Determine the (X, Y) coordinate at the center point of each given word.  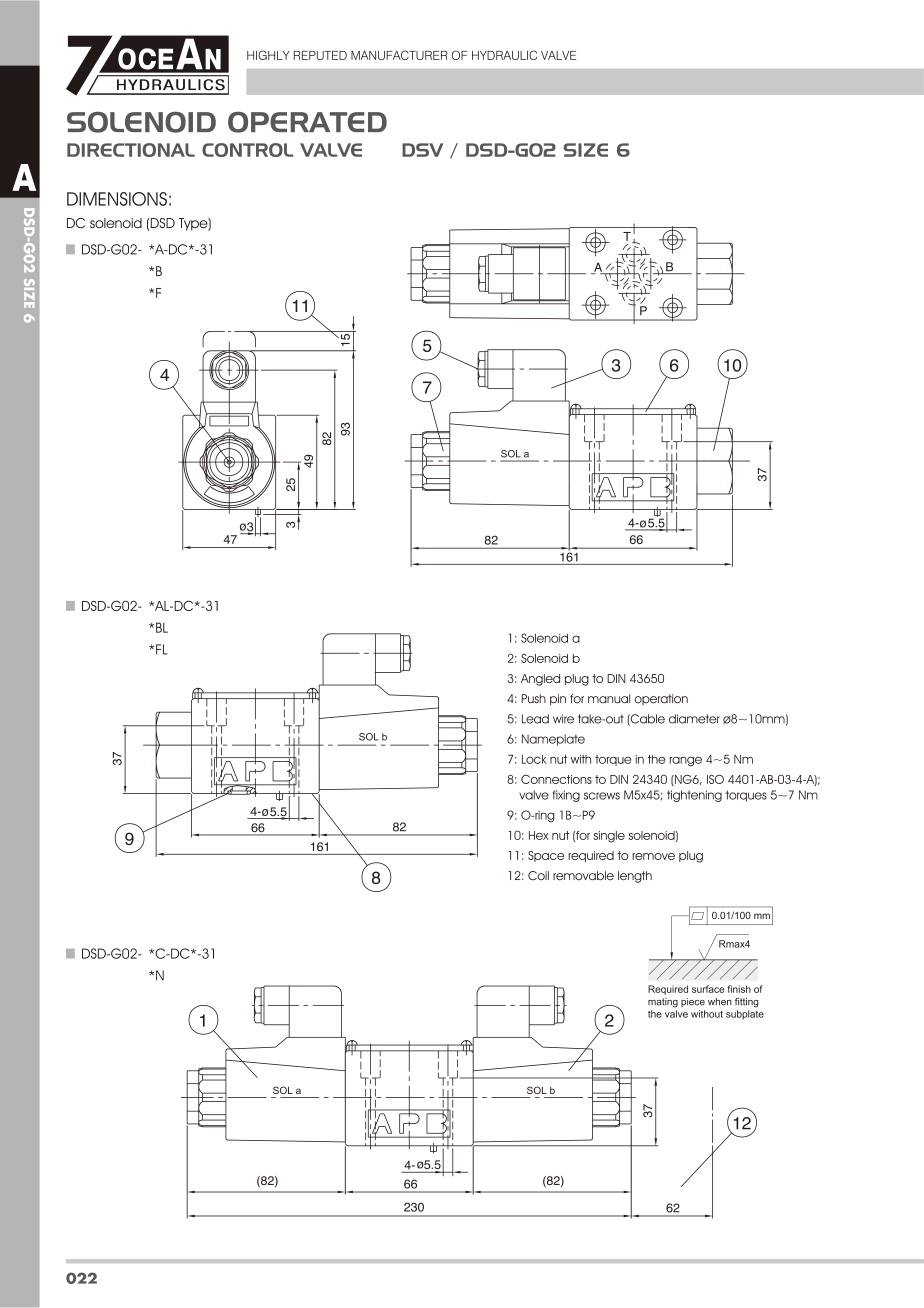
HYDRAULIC (504, 55)
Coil (538, 876)
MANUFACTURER (399, 55)
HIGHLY (268, 55)
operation (661, 699)
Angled (540, 680)
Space (546, 856)
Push (533, 699)
